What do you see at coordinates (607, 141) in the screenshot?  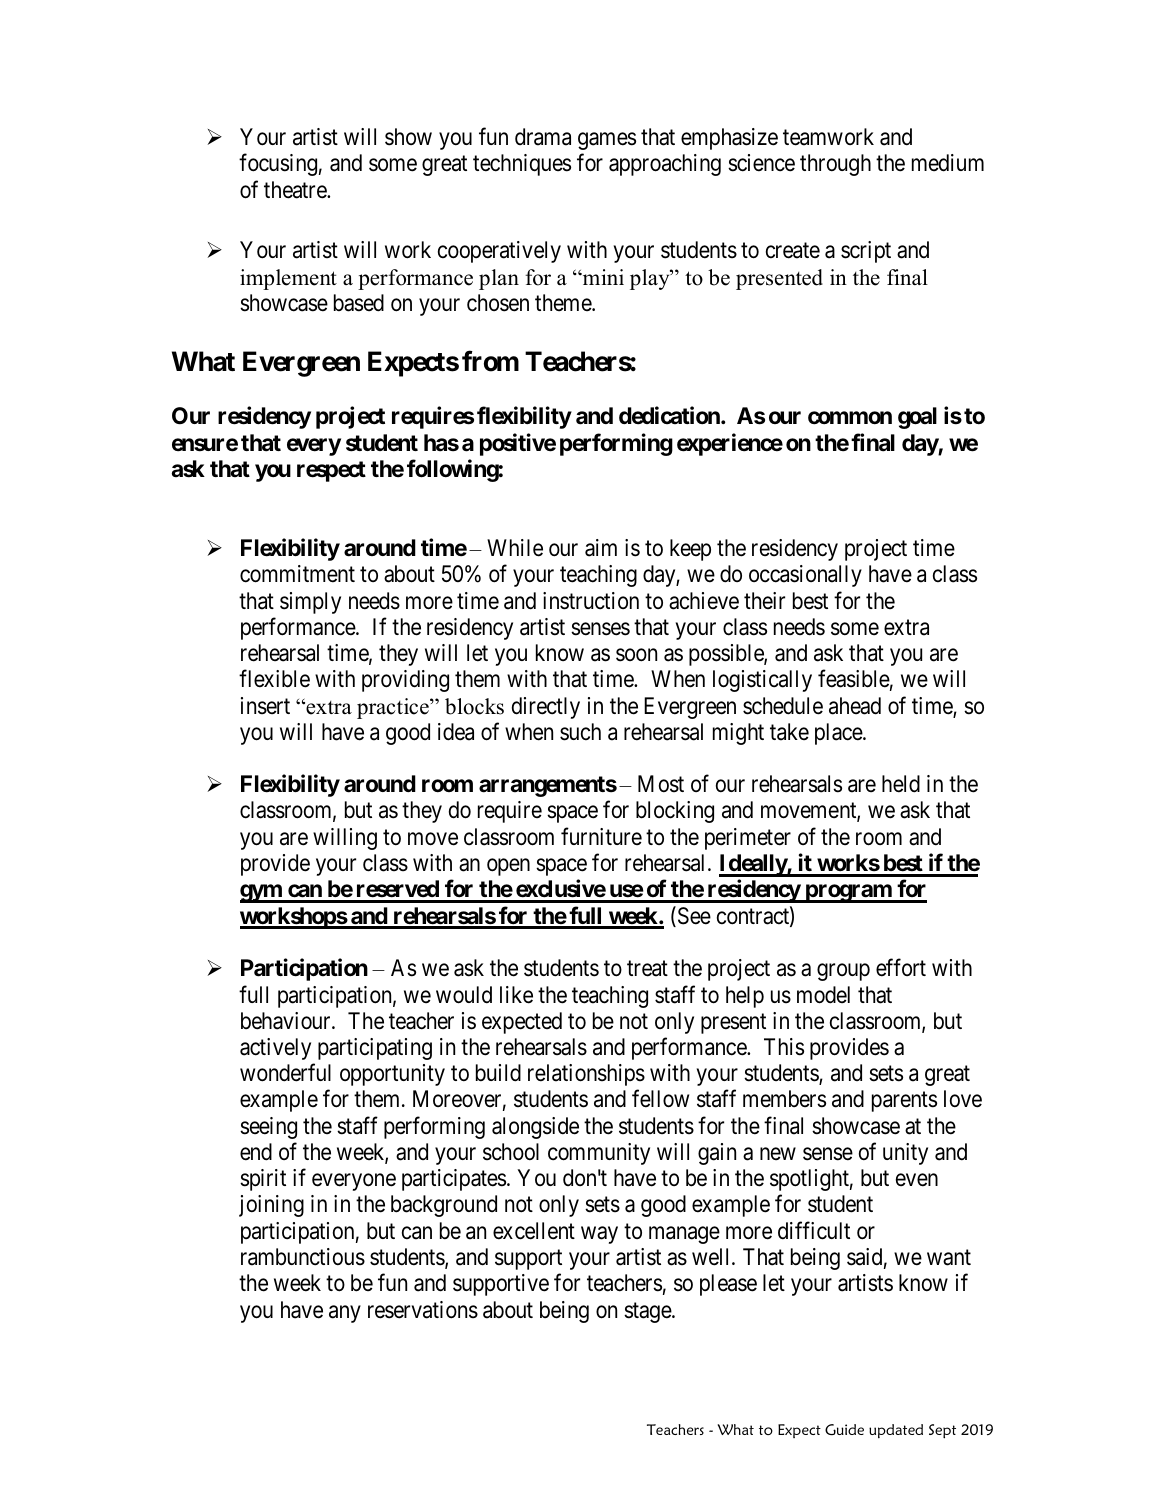 I see `games` at bounding box center [607, 141].
